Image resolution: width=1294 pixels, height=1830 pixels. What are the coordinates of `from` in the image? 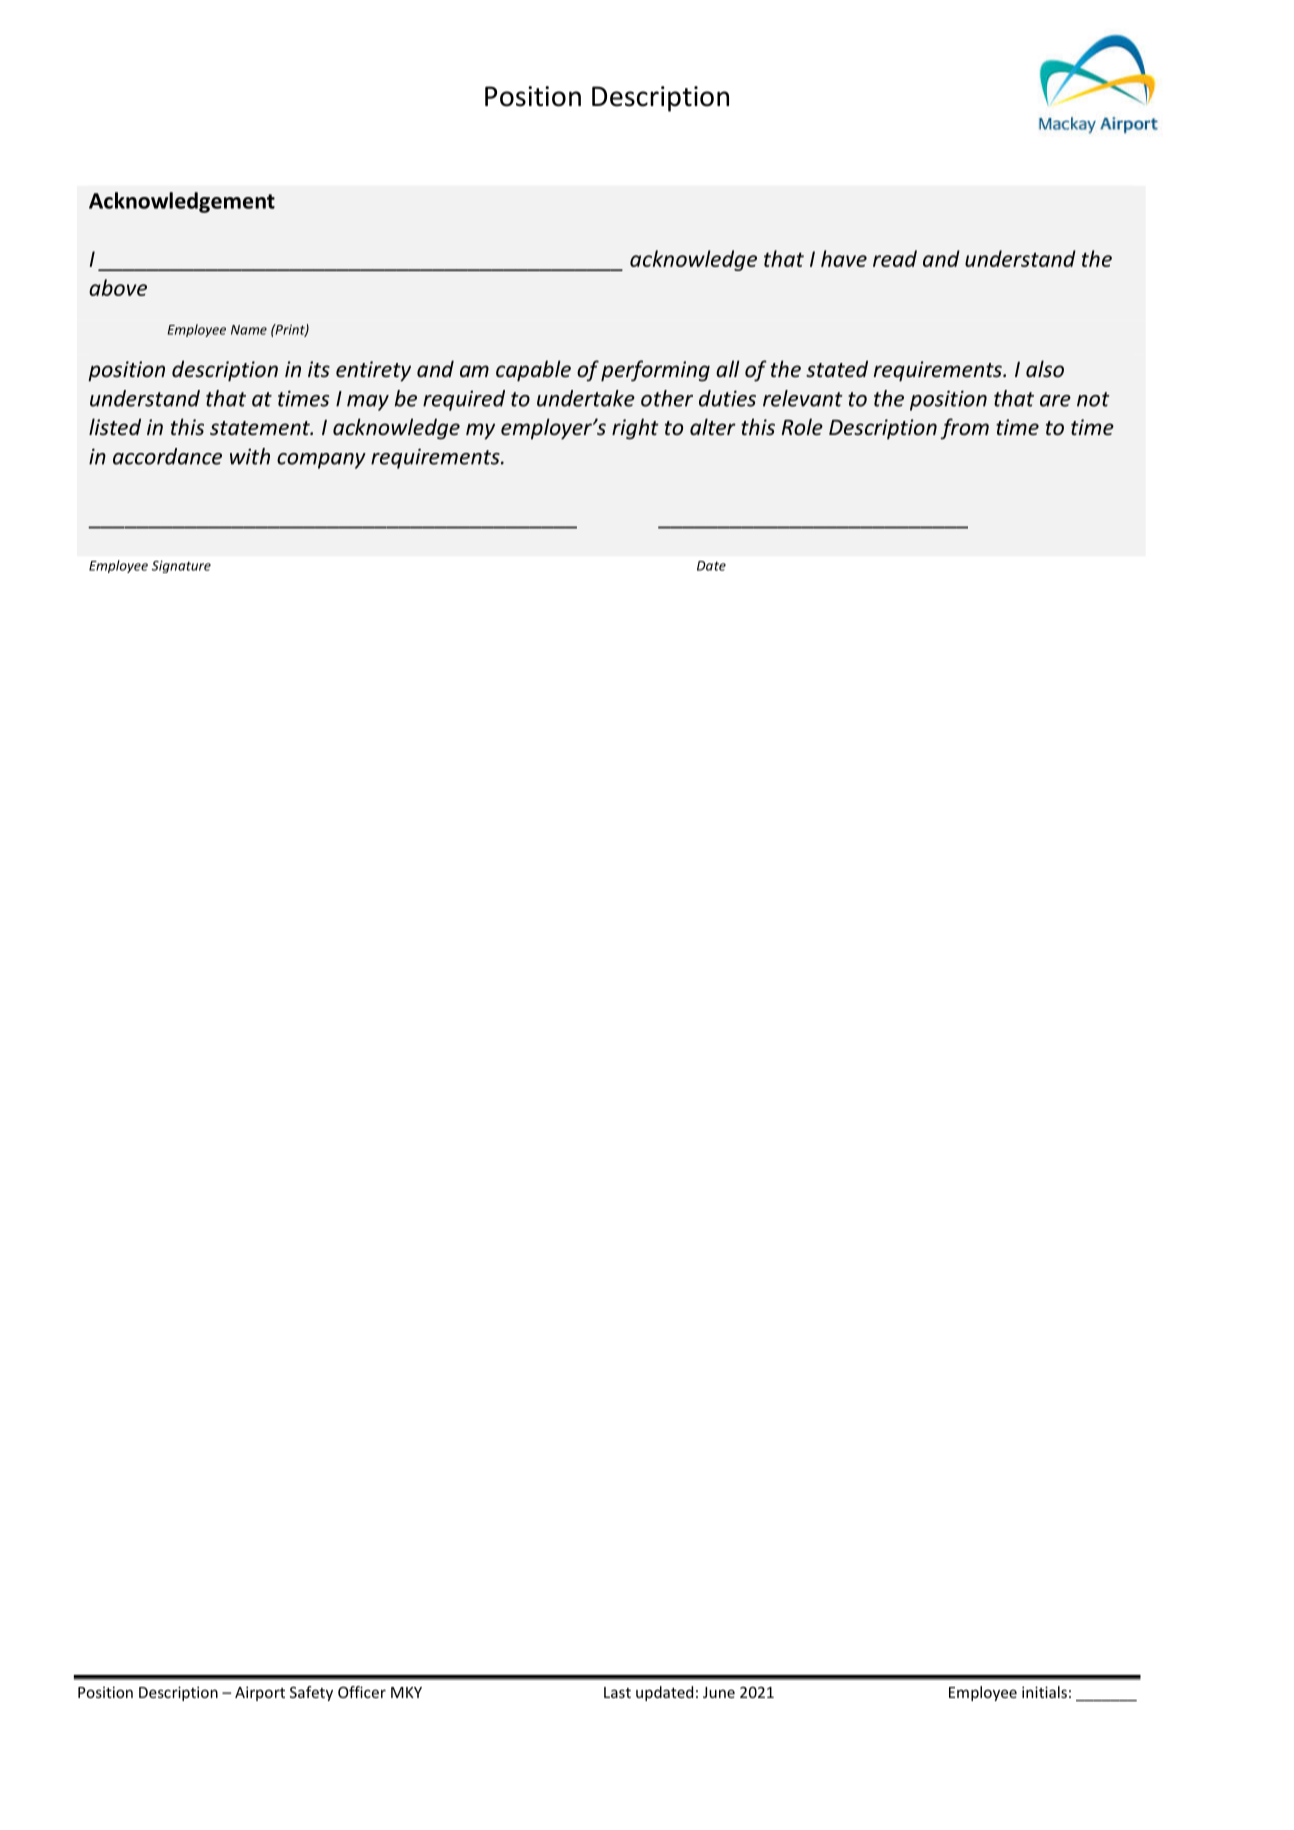 It's located at (964, 429).
